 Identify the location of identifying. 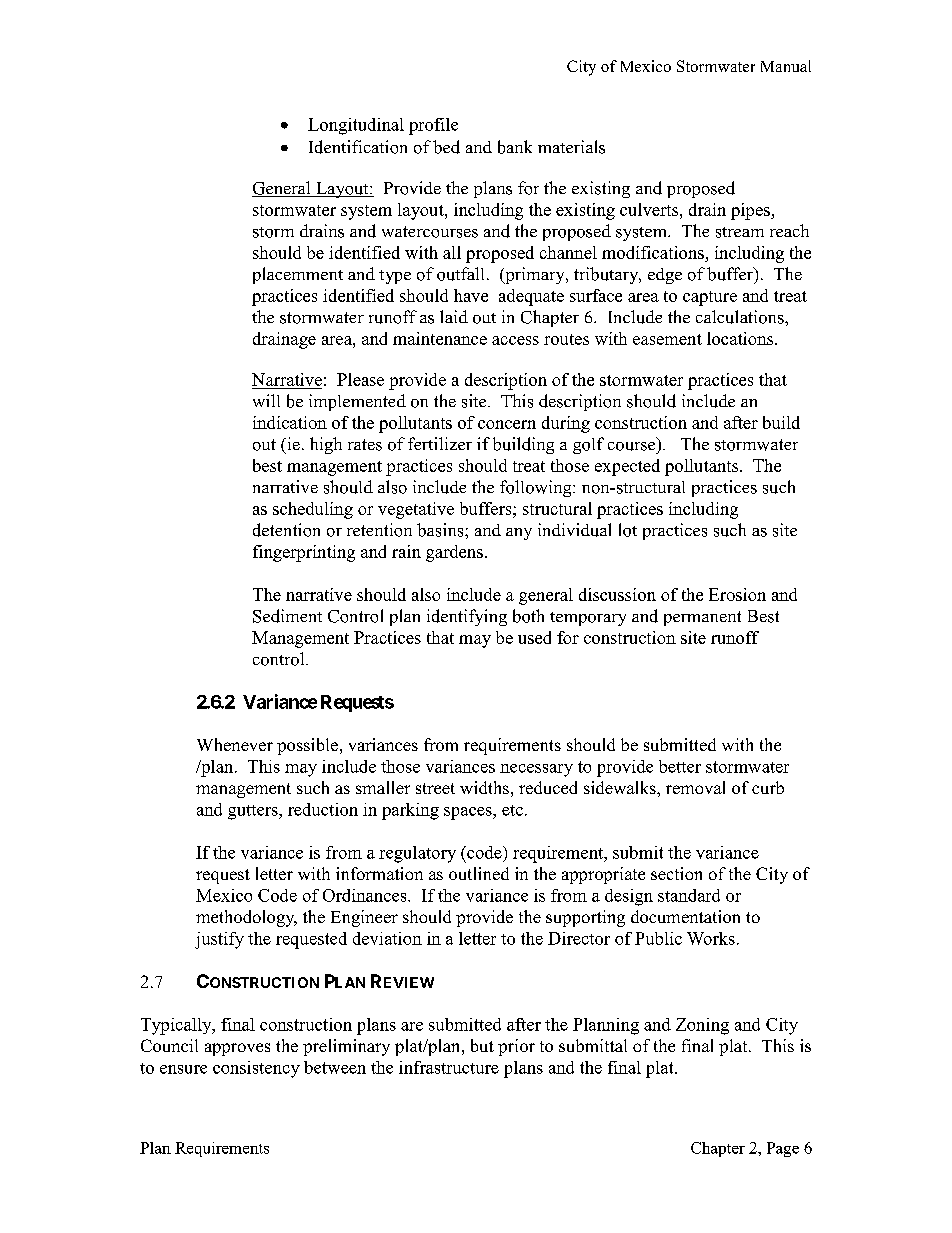
(467, 617).
